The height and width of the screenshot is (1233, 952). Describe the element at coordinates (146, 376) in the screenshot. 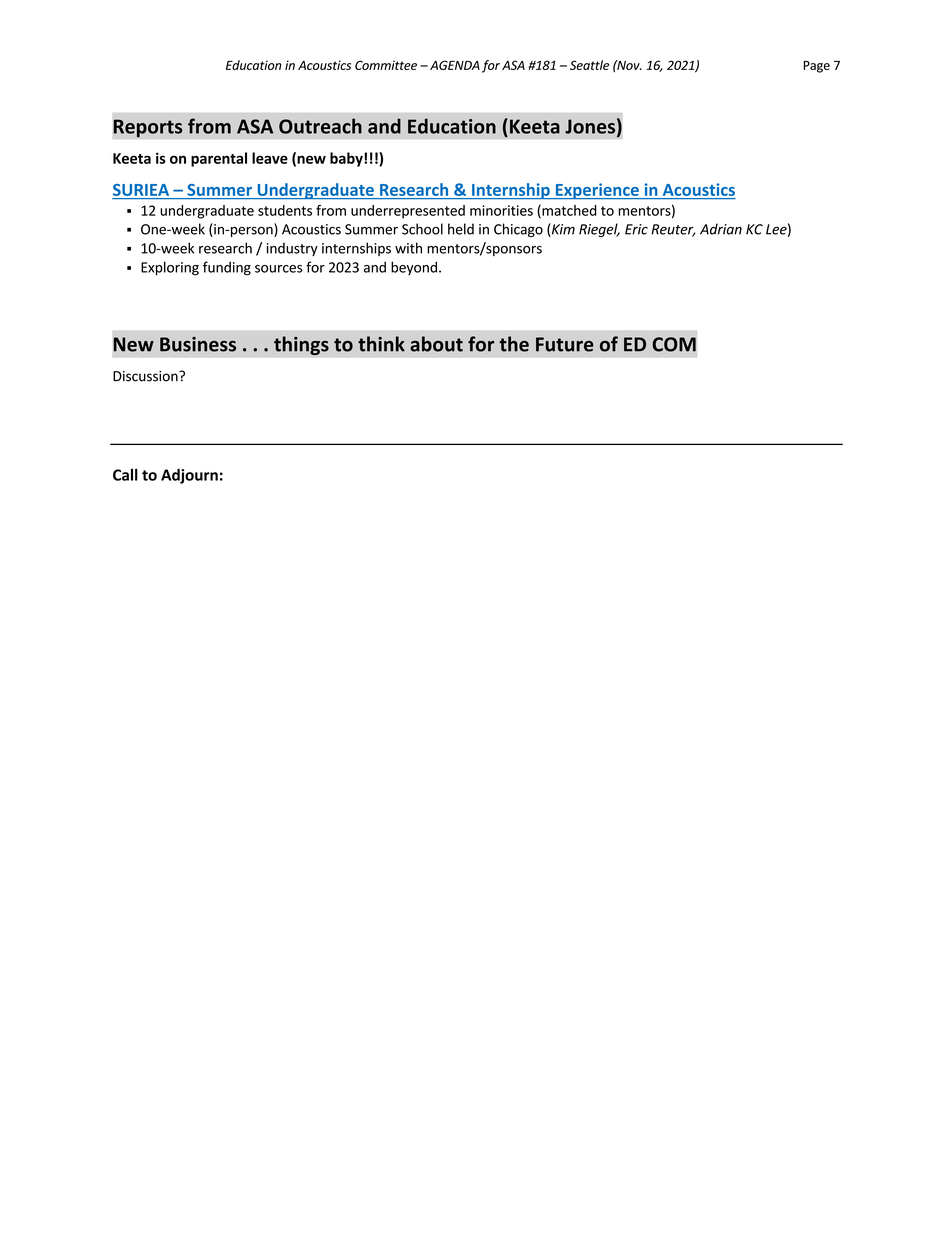

I see `Discussion` at that location.
